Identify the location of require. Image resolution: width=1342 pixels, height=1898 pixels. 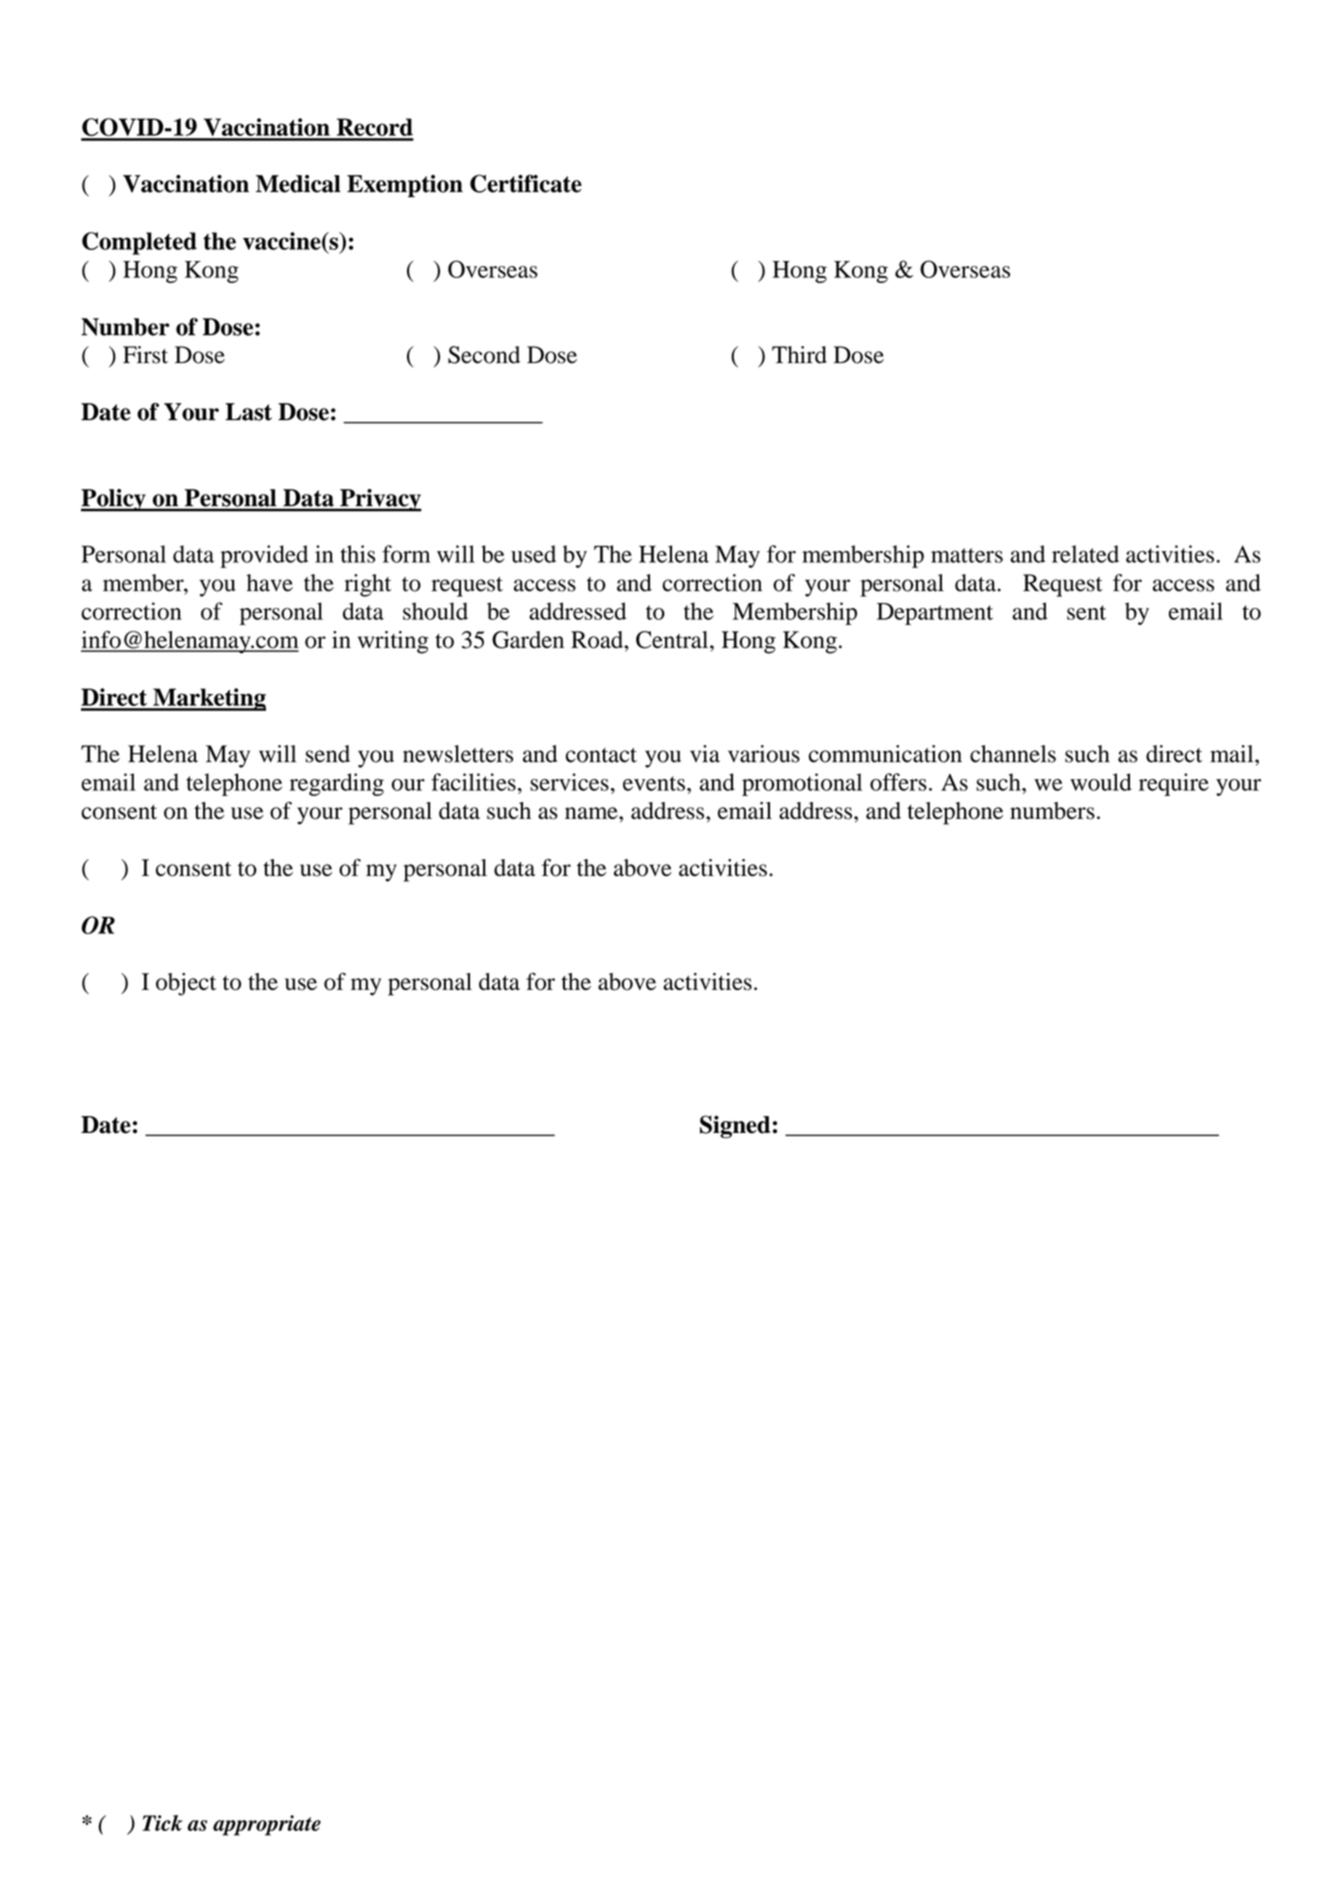
(1174, 784).
